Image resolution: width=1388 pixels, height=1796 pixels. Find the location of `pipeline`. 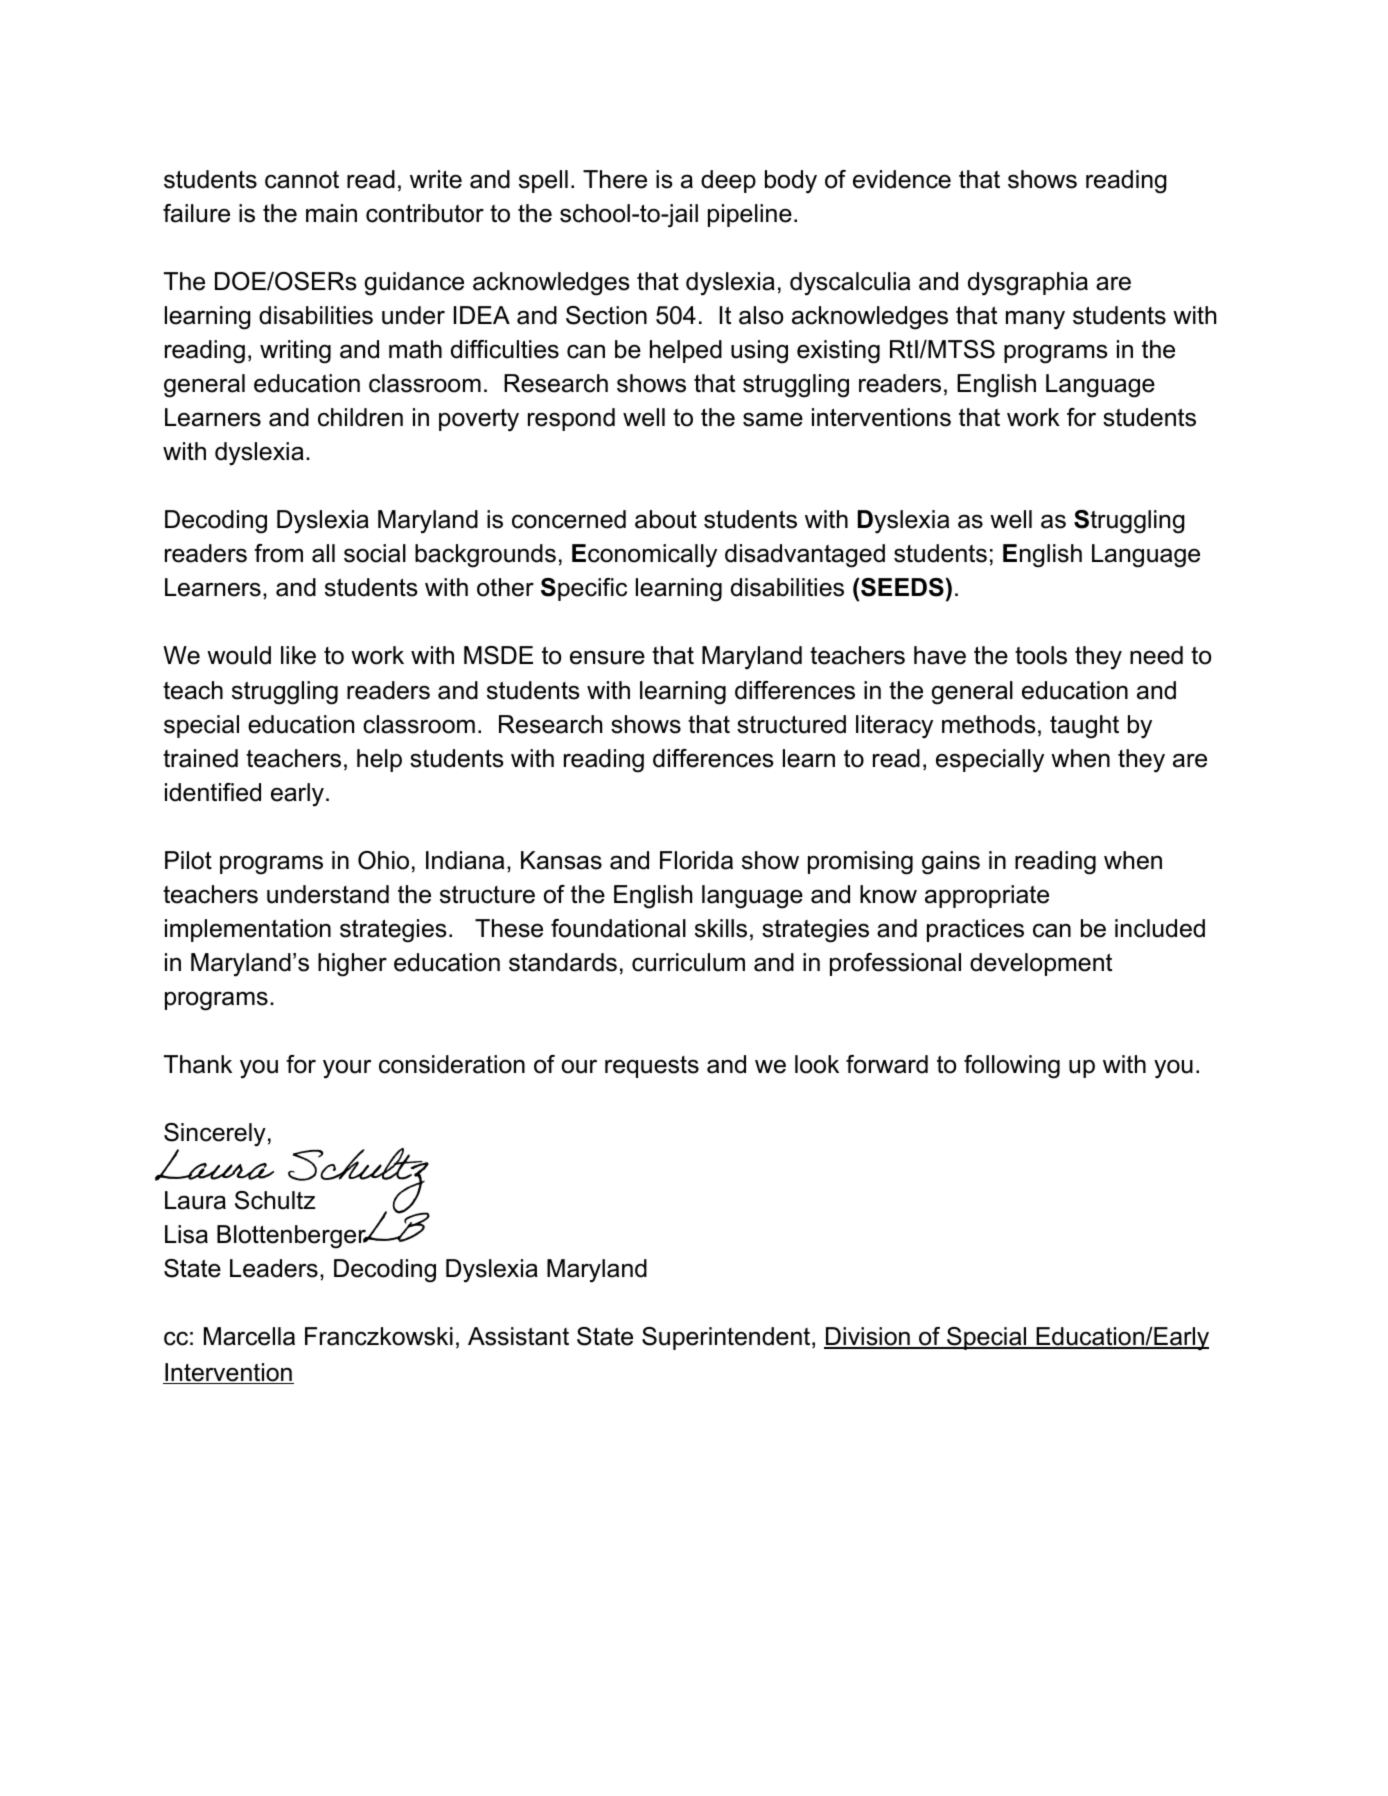

pipeline is located at coordinates (750, 215).
